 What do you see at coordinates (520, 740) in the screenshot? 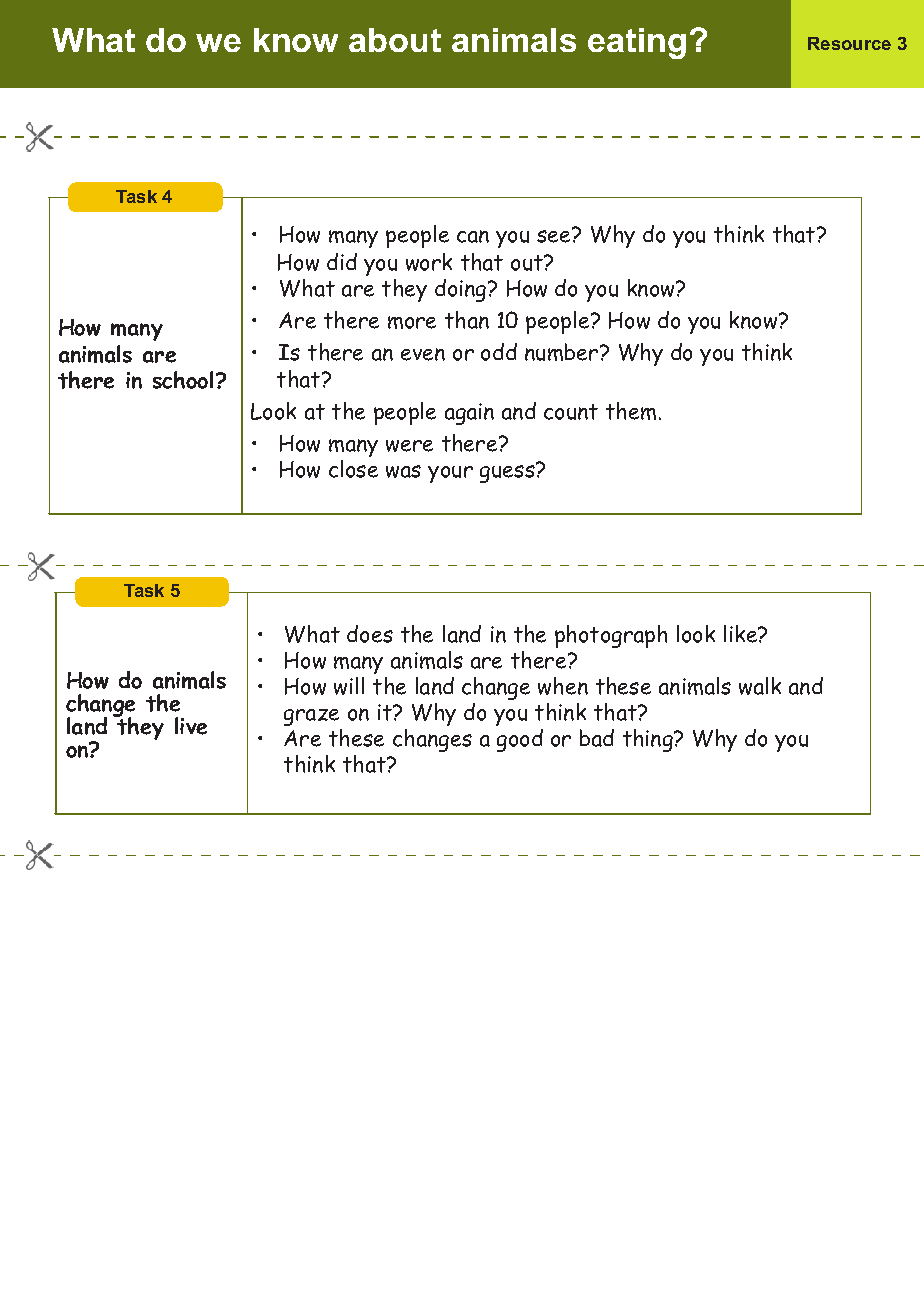
I see `good` at bounding box center [520, 740].
